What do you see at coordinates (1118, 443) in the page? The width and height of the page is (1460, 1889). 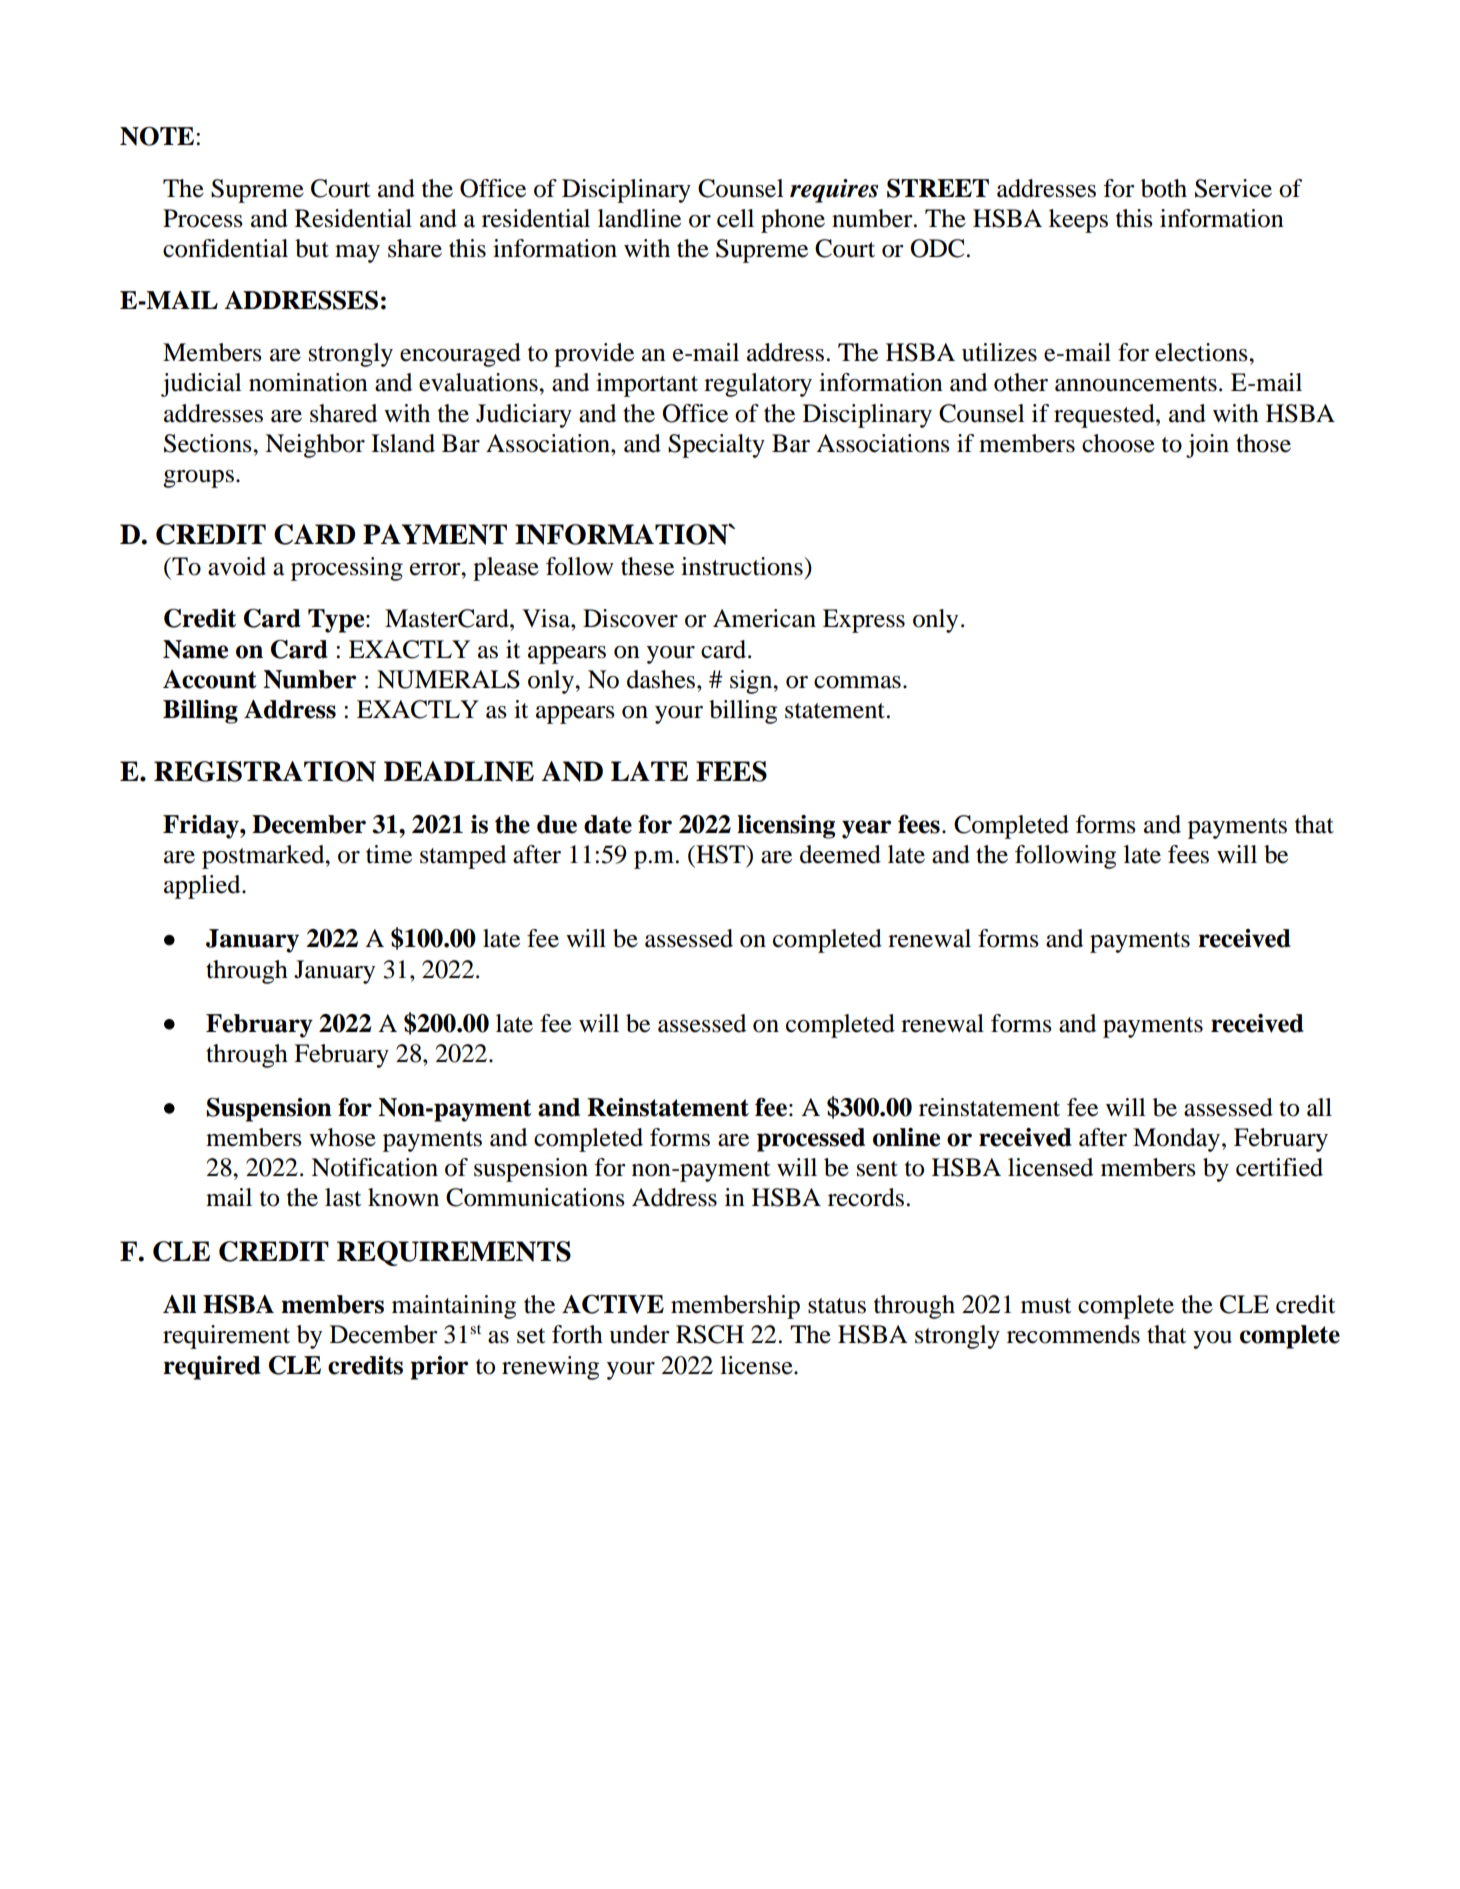 I see `choose` at bounding box center [1118, 443].
